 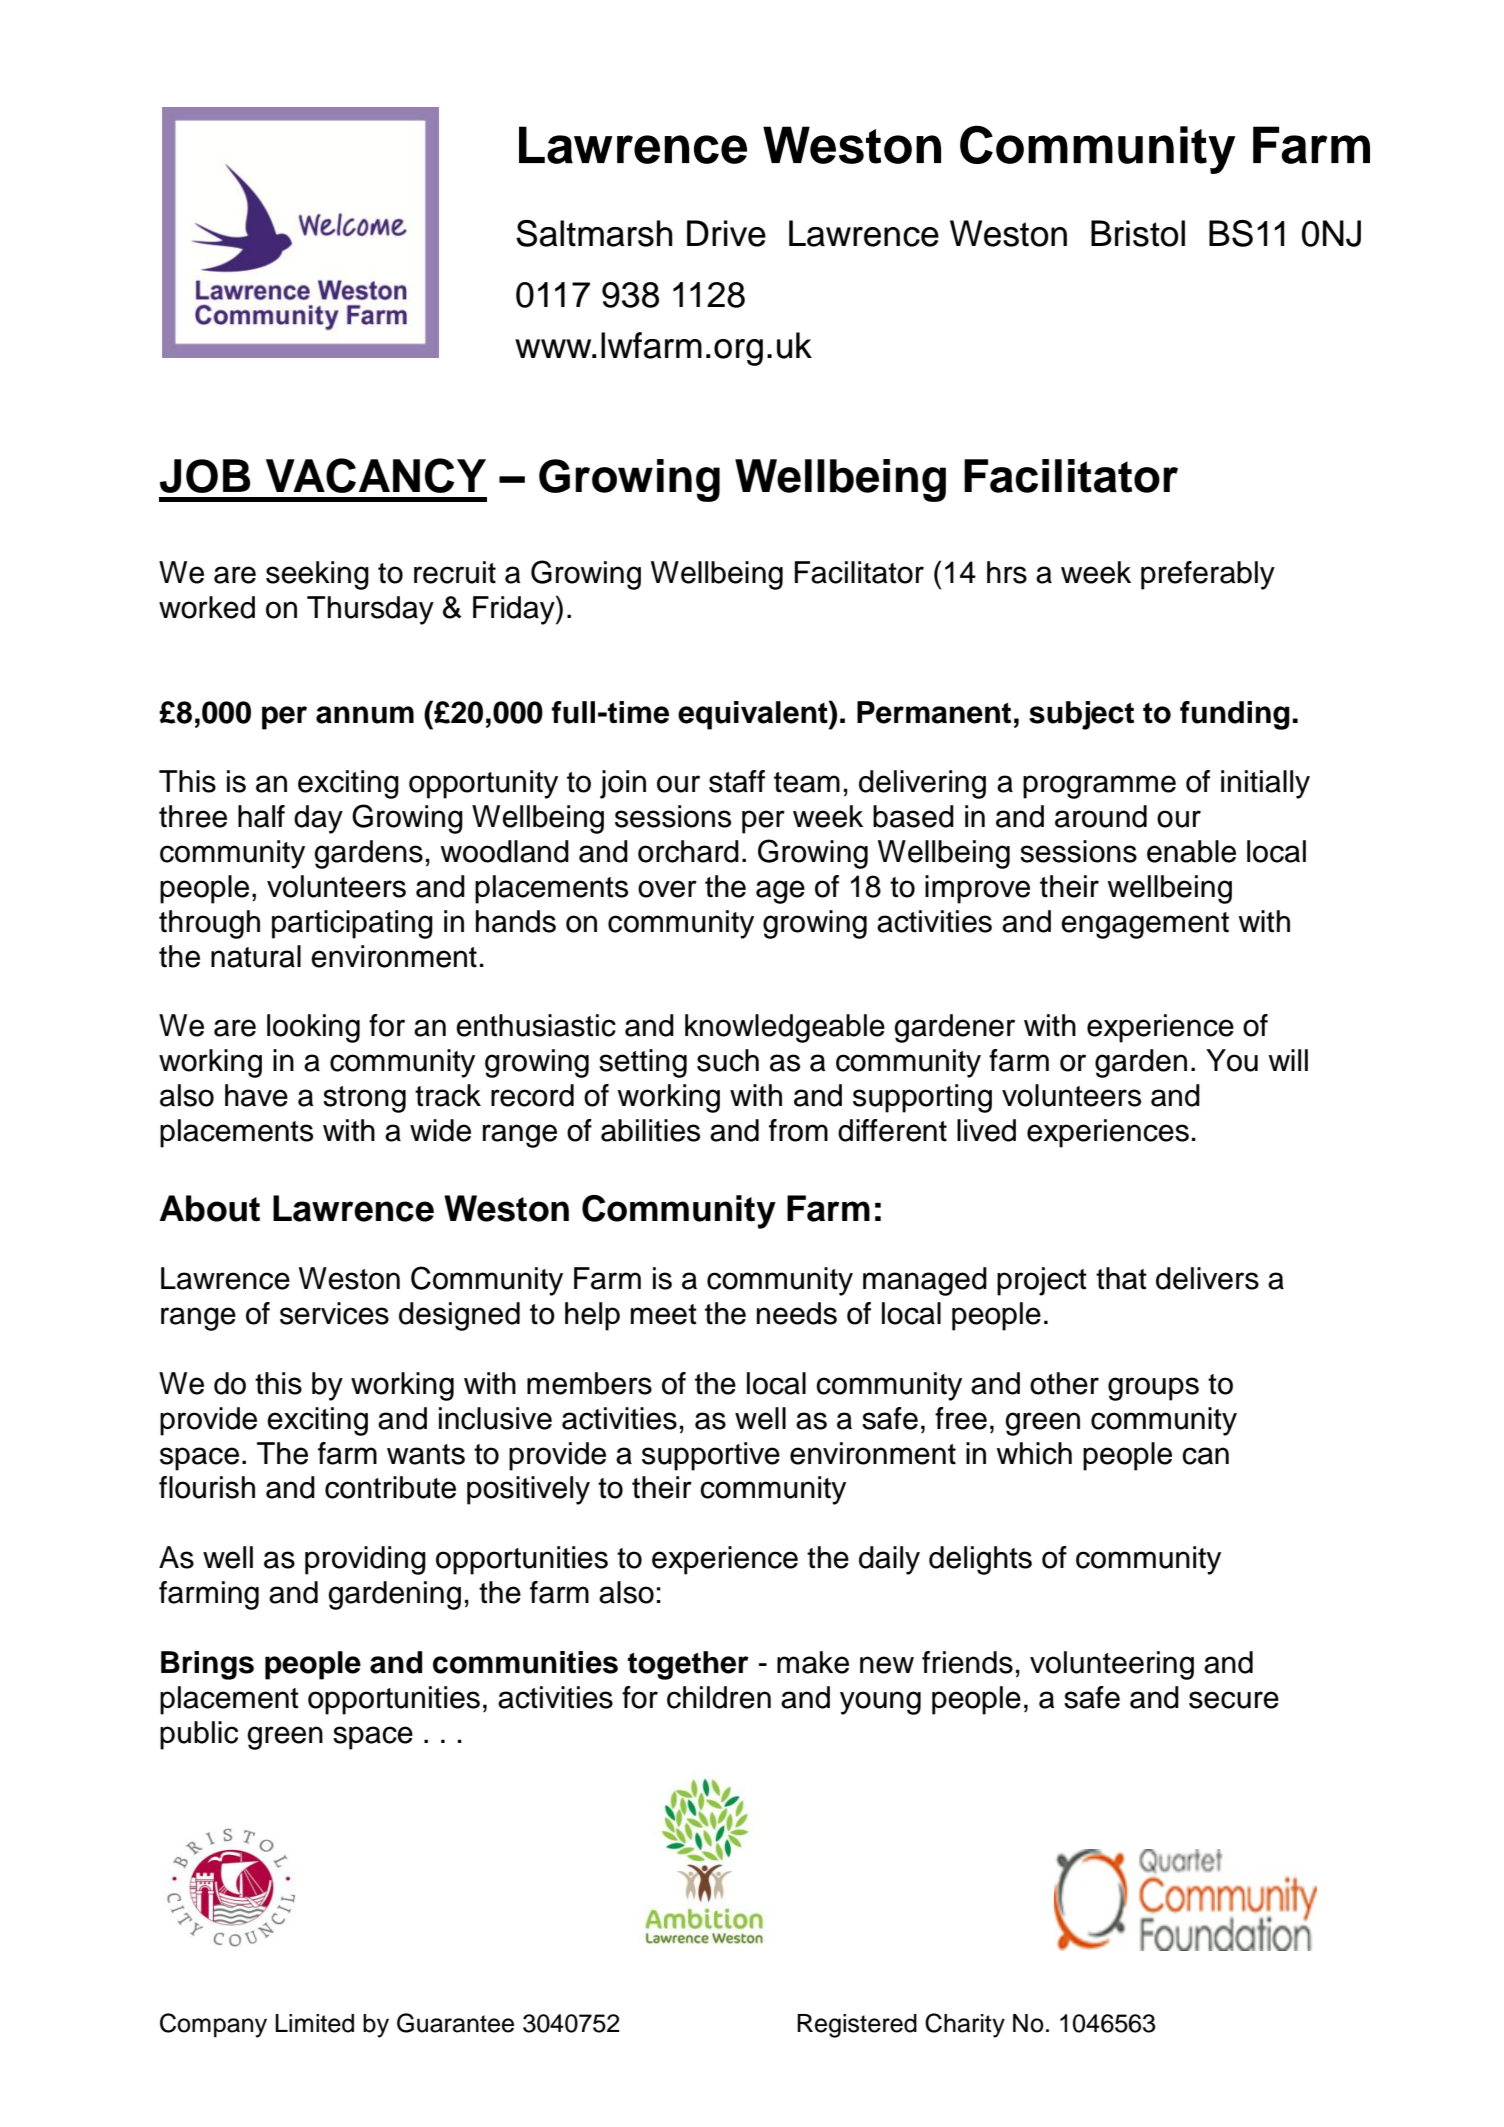 I want to click on VACANCY, so click(x=376, y=475).
